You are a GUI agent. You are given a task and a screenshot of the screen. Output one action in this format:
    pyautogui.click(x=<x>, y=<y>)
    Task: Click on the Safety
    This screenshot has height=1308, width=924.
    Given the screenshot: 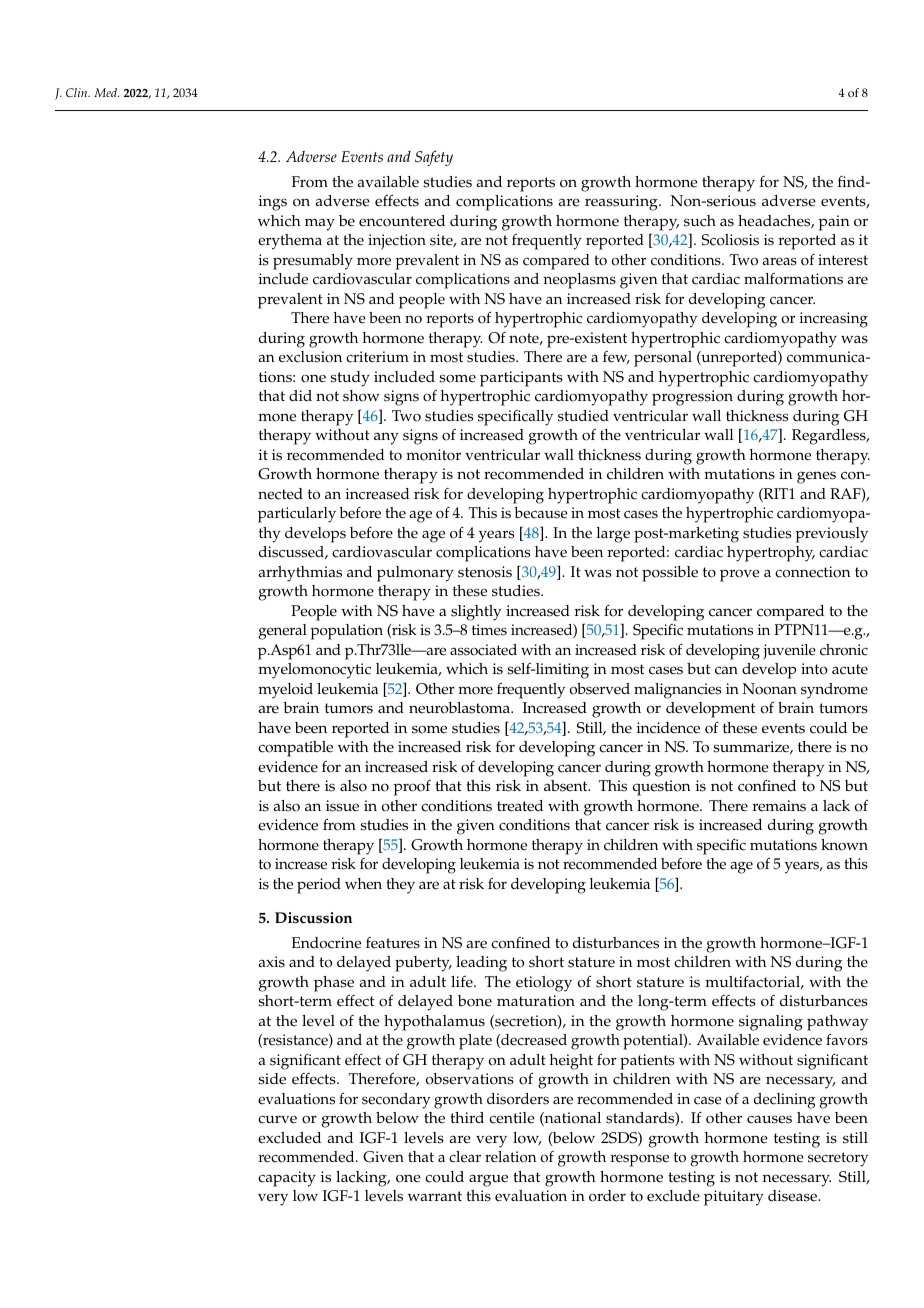 What is the action you would take?
    pyautogui.click(x=434, y=158)
